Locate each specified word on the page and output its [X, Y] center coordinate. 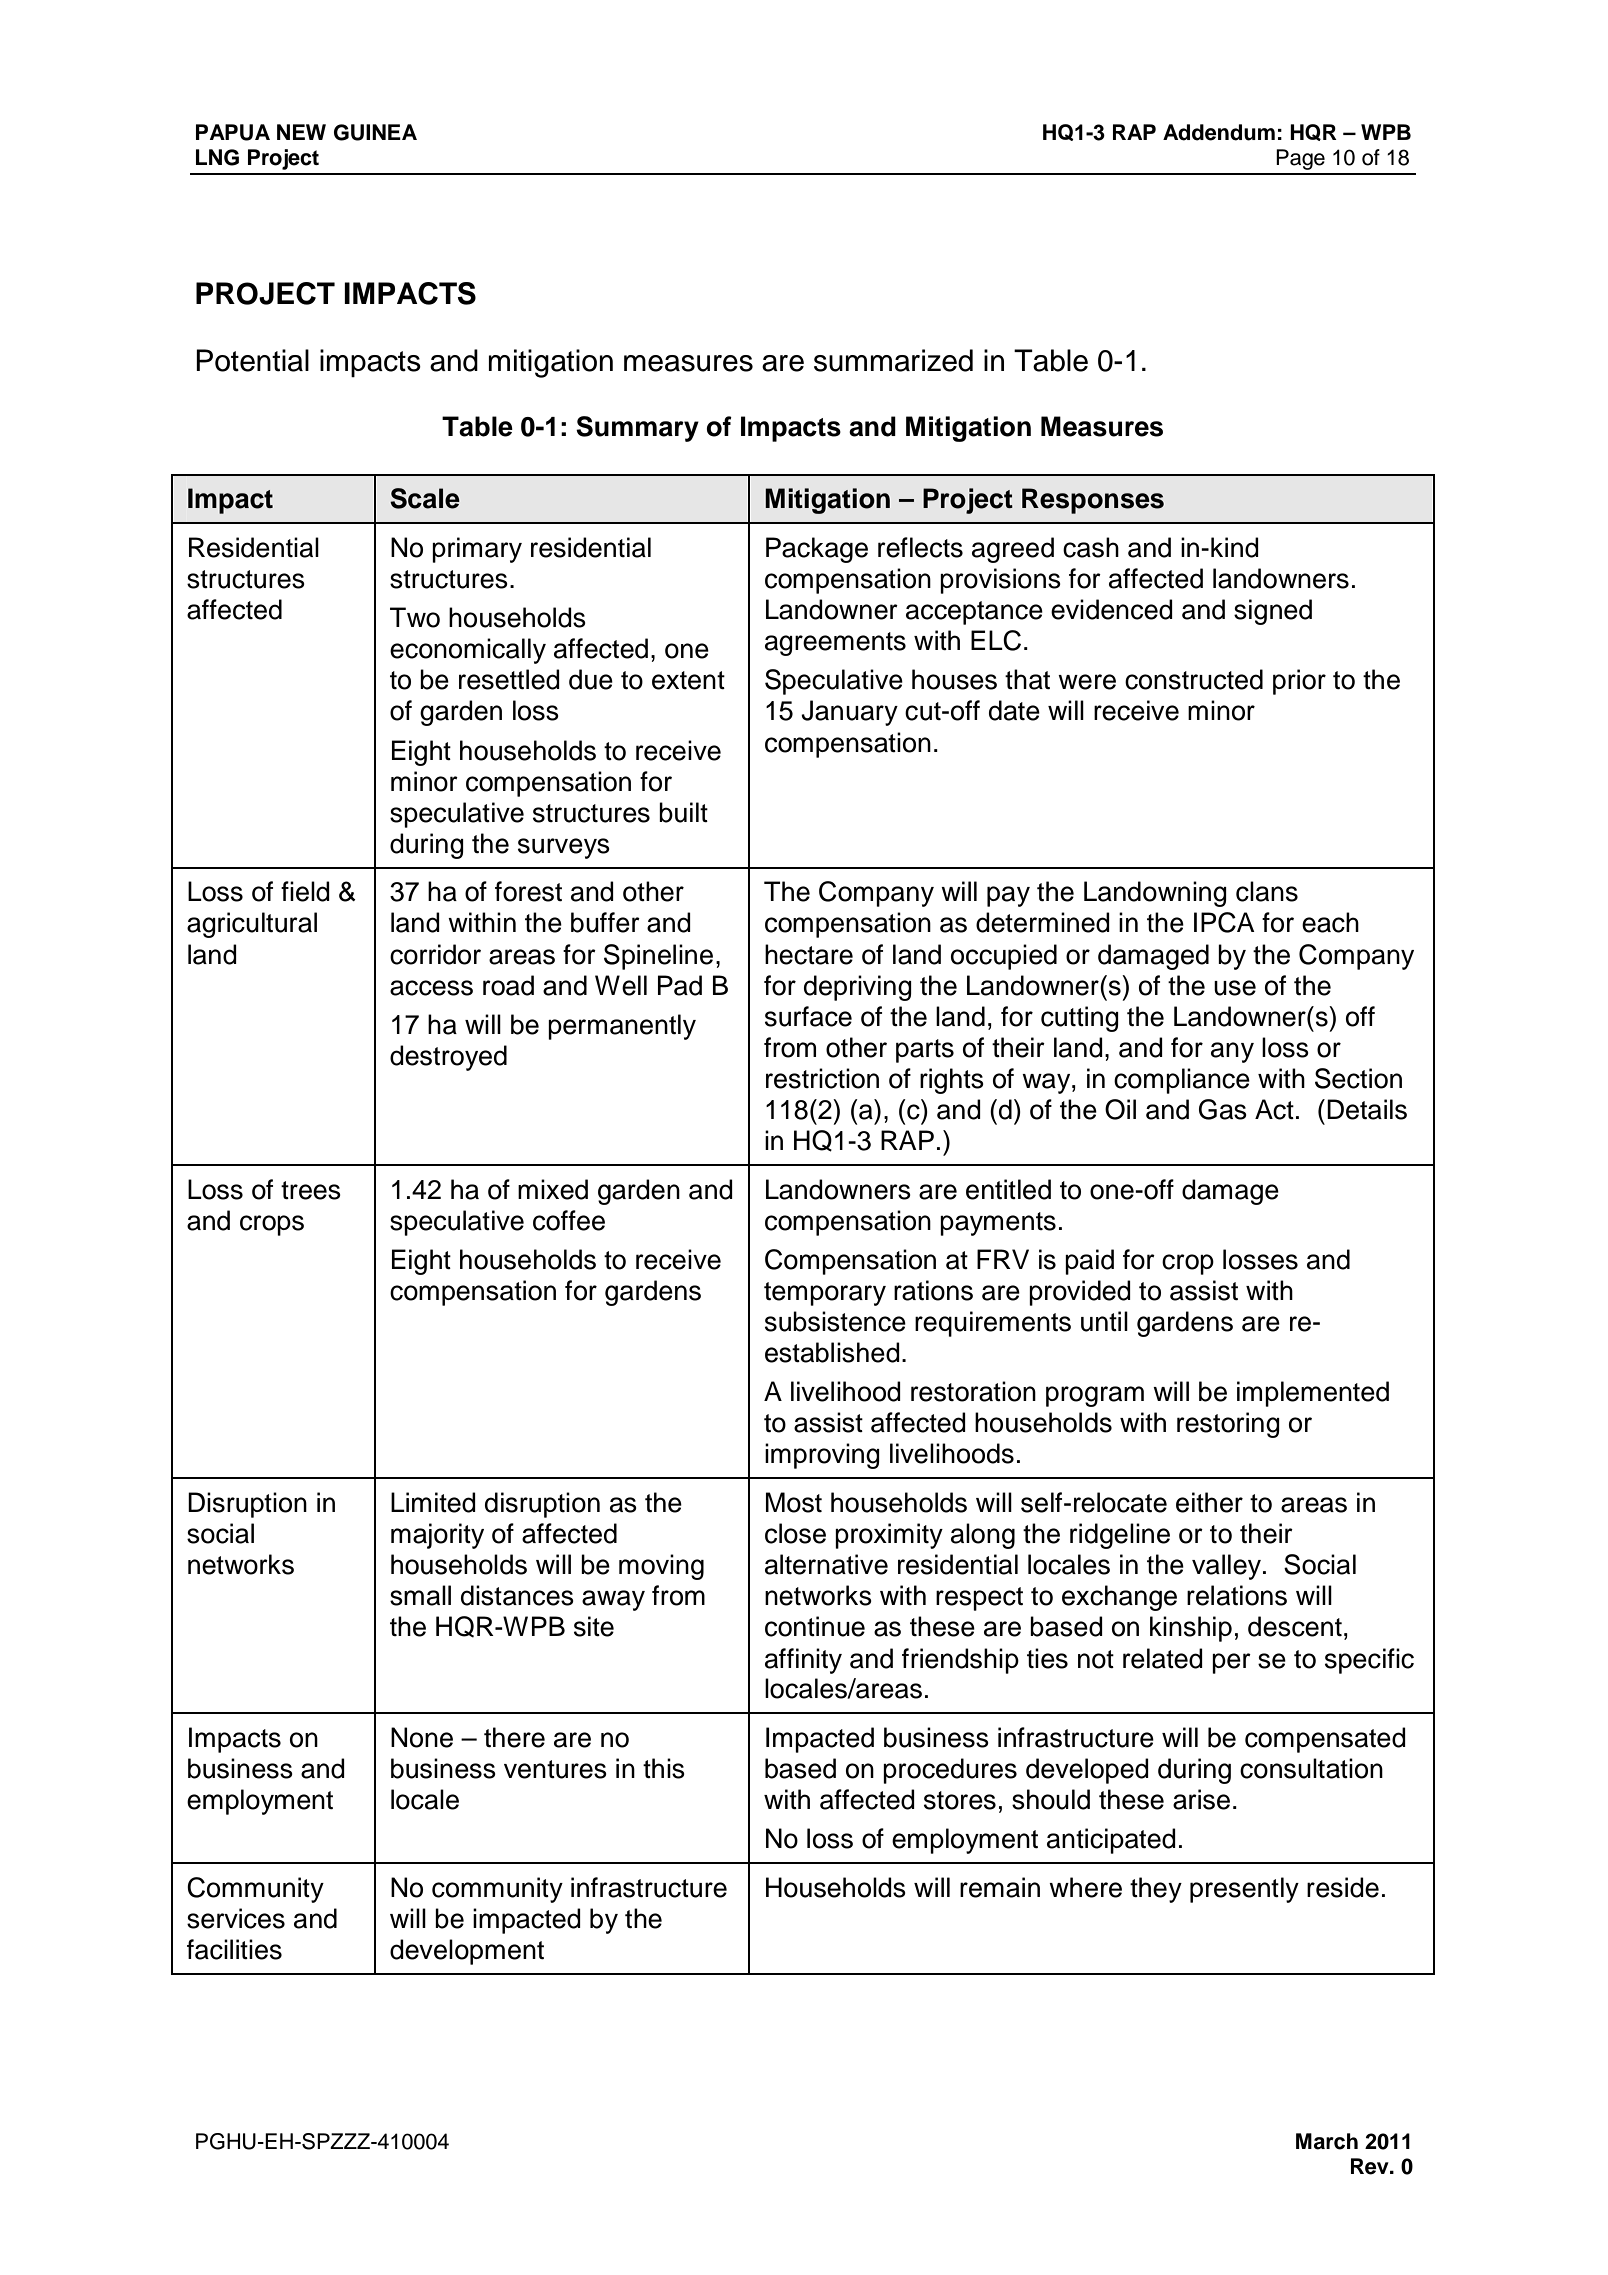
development [467, 1952]
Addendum [1219, 132]
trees [311, 1190]
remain [1000, 1887]
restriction [822, 1078]
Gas [1223, 1109]
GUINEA [375, 132]
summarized [893, 360]
